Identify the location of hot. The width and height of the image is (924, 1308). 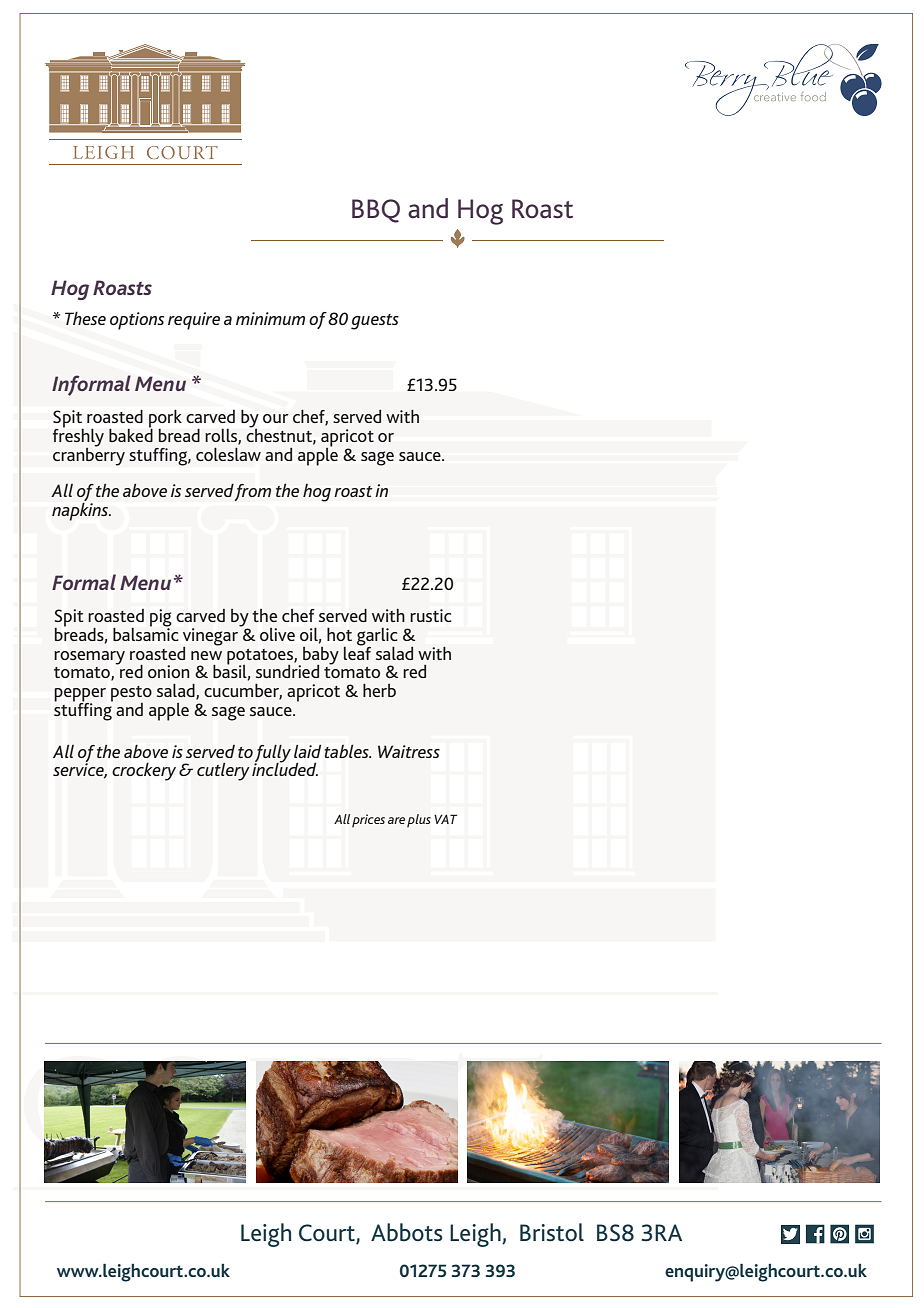
(339, 634).
